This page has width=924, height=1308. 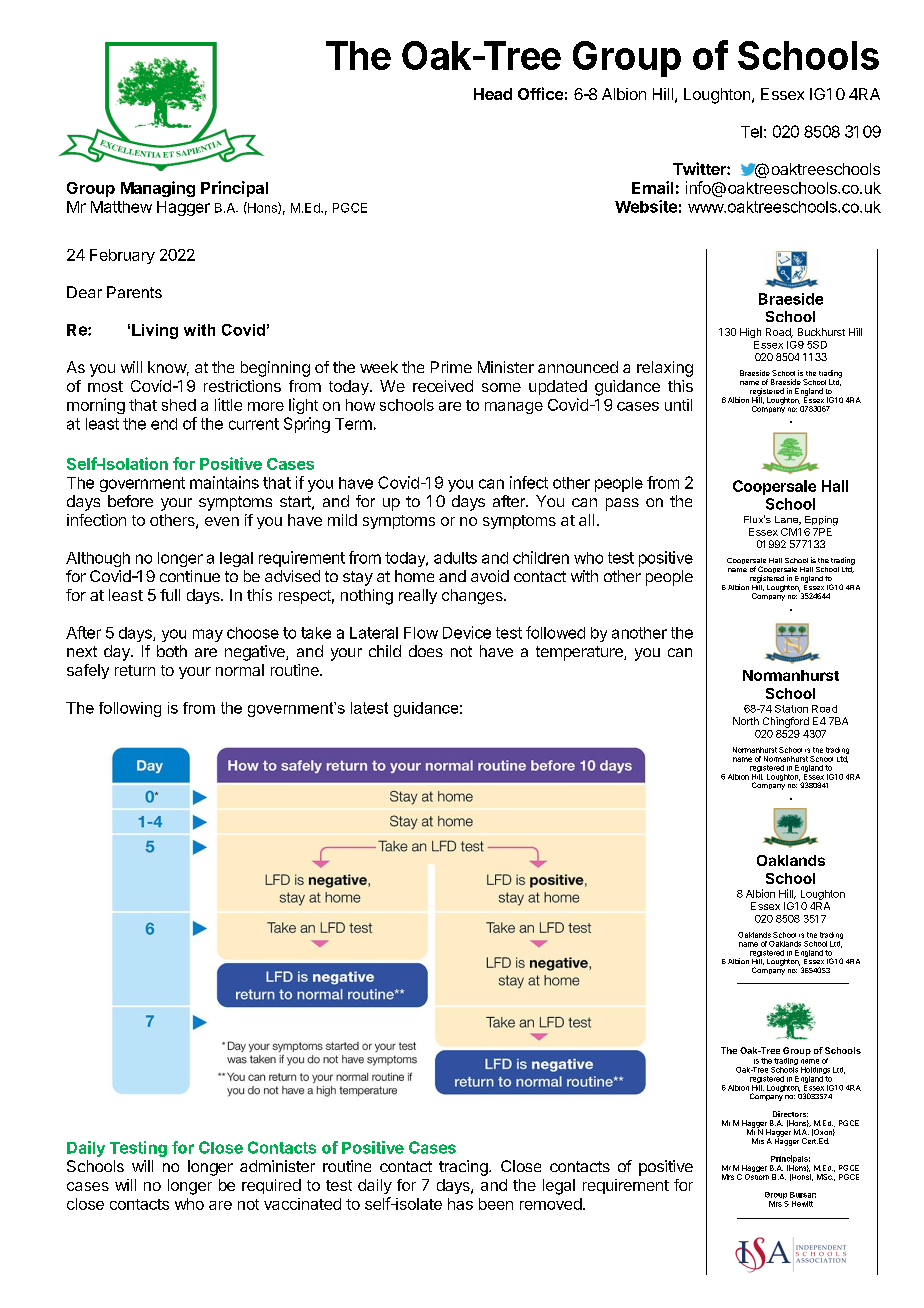 What do you see at coordinates (353, 424) in the page?
I see `Term` at bounding box center [353, 424].
